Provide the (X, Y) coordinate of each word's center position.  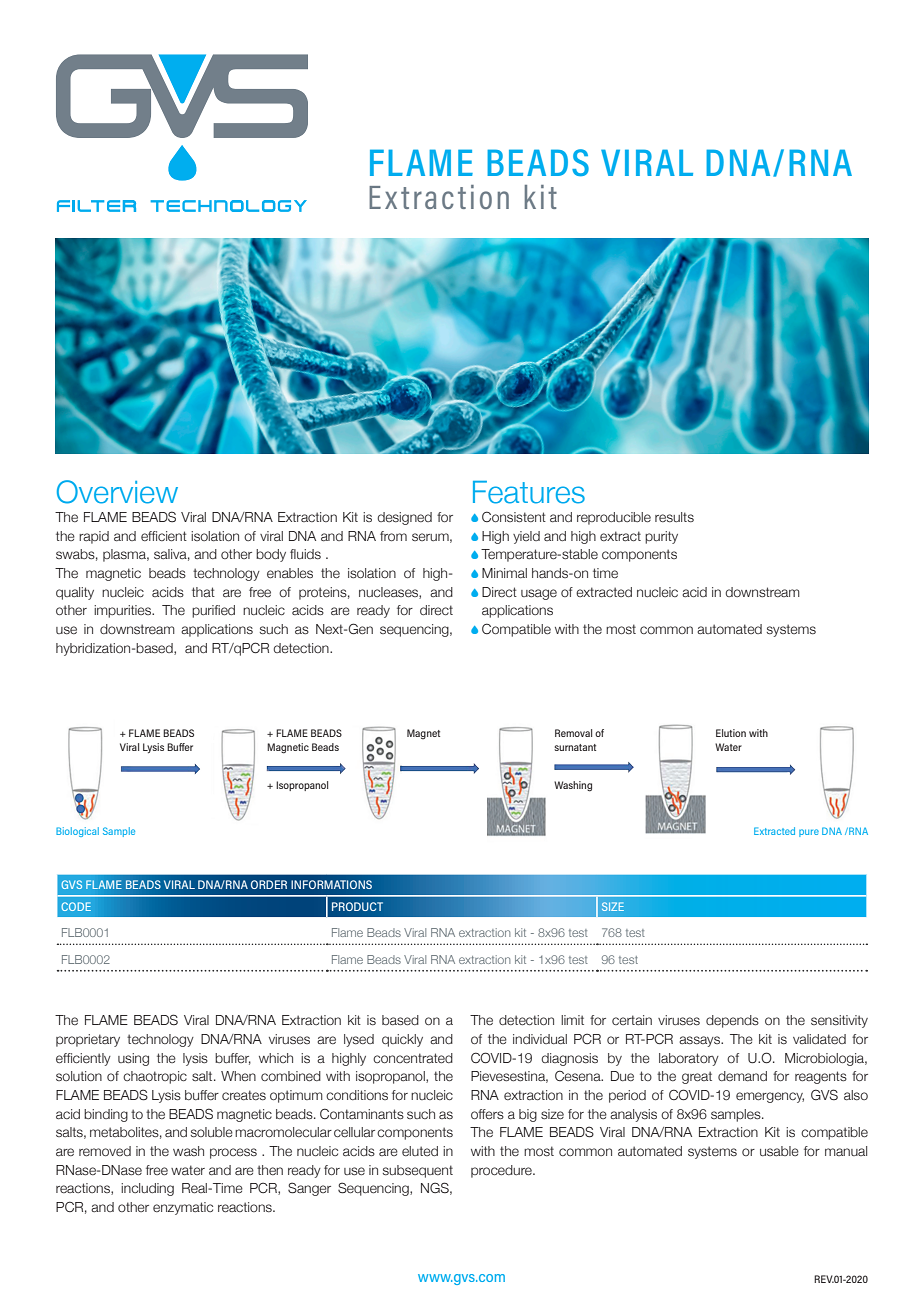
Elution (731, 733)
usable (779, 1151)
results (674, 517)
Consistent (514, 517)
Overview (117, 492)
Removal (573, 733)
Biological (77, 832)
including (147, 1189)
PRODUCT (357, 906)
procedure (502, 1171)
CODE (76, 906)
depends (732, 1021)
